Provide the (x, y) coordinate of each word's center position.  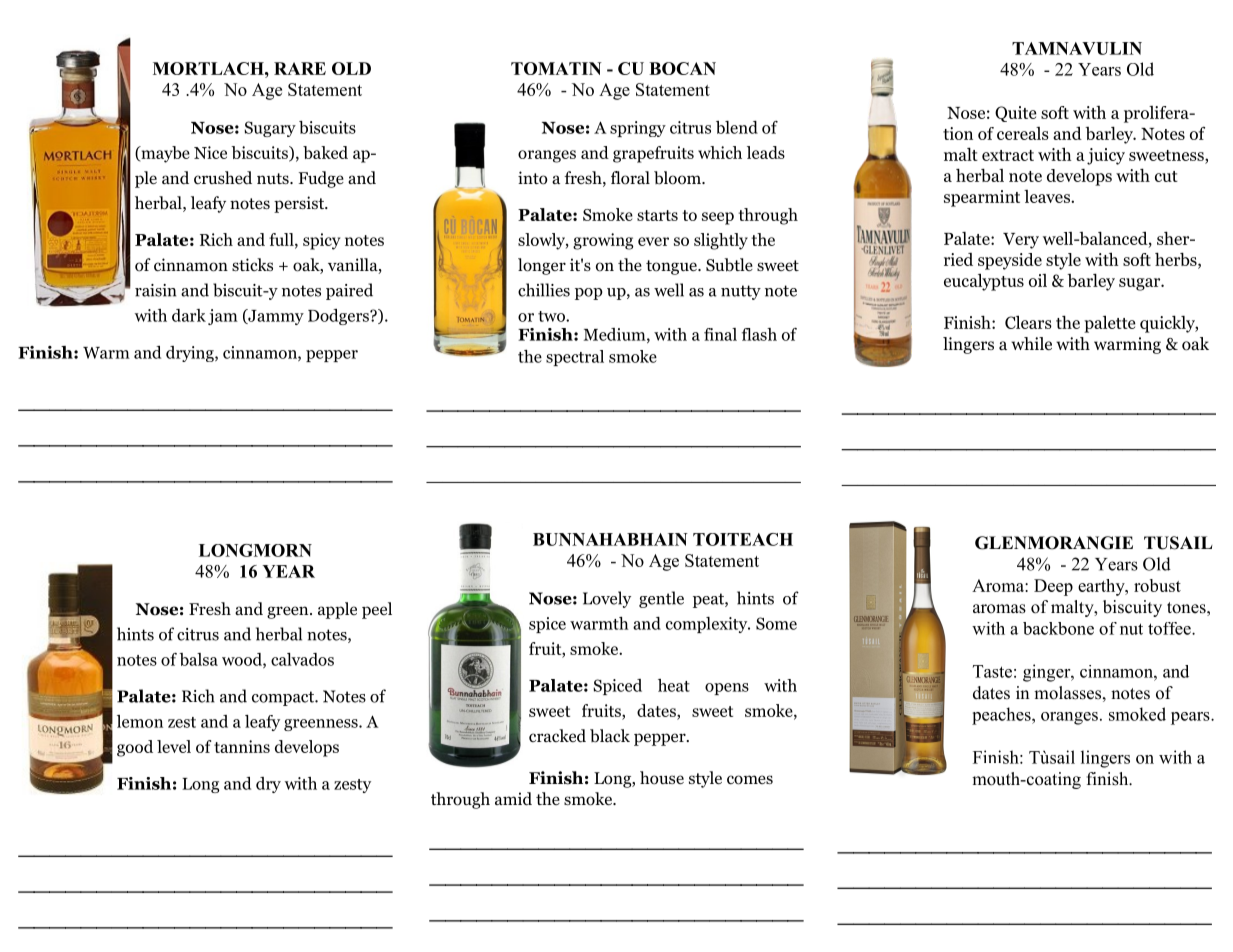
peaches (1002, 716)
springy (638, 129)
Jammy (275, 317)
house (662, 778)
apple (337, 610)
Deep (1053, 587)
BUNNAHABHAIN (610, 539)
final (720, 334)
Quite (1016, 114)
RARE (300, 68)
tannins (242, 746)
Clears (1028, 322)
